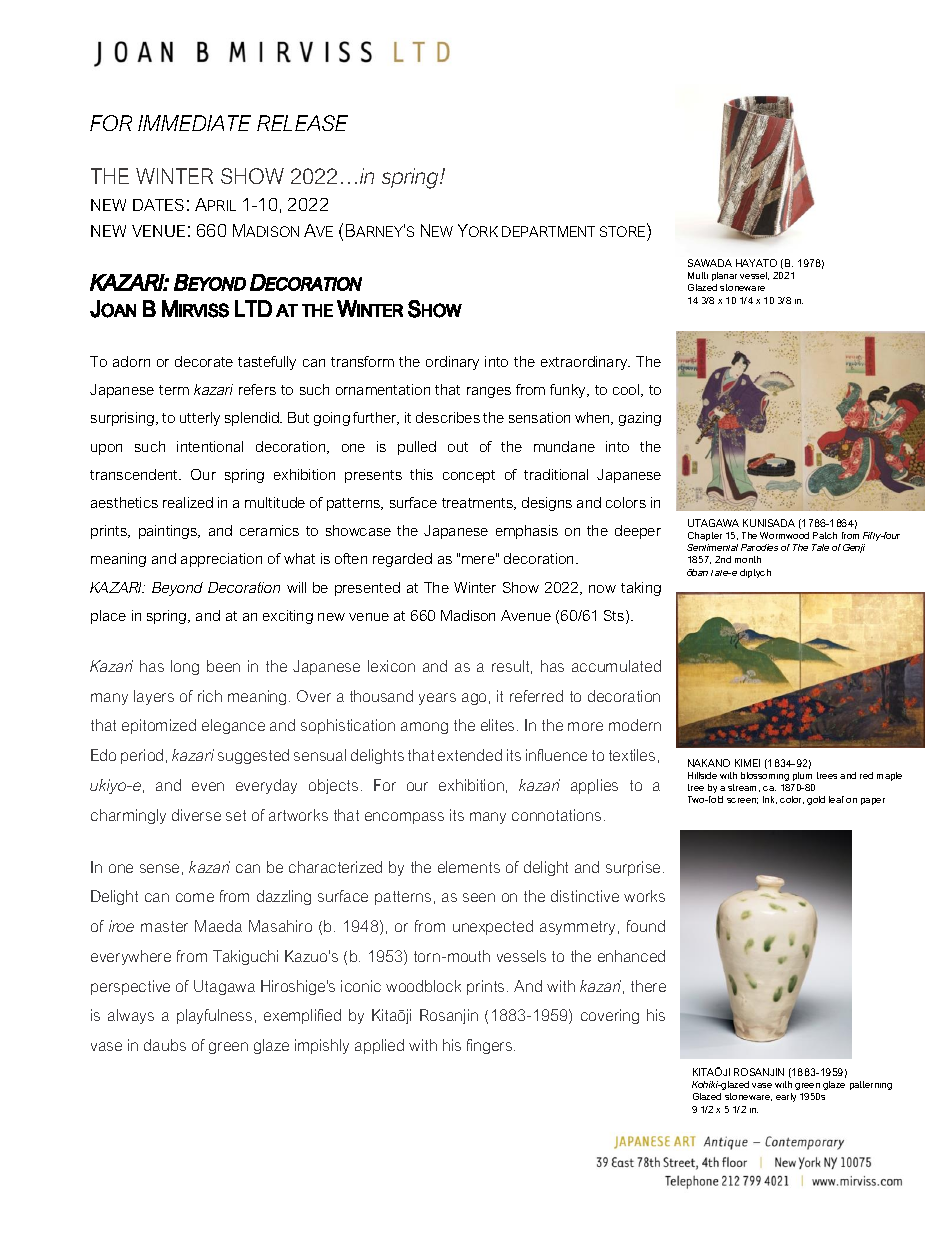 The height and width of the screenshot is (1233, 952). I want to click on Wormwood, so click(784, 535).
